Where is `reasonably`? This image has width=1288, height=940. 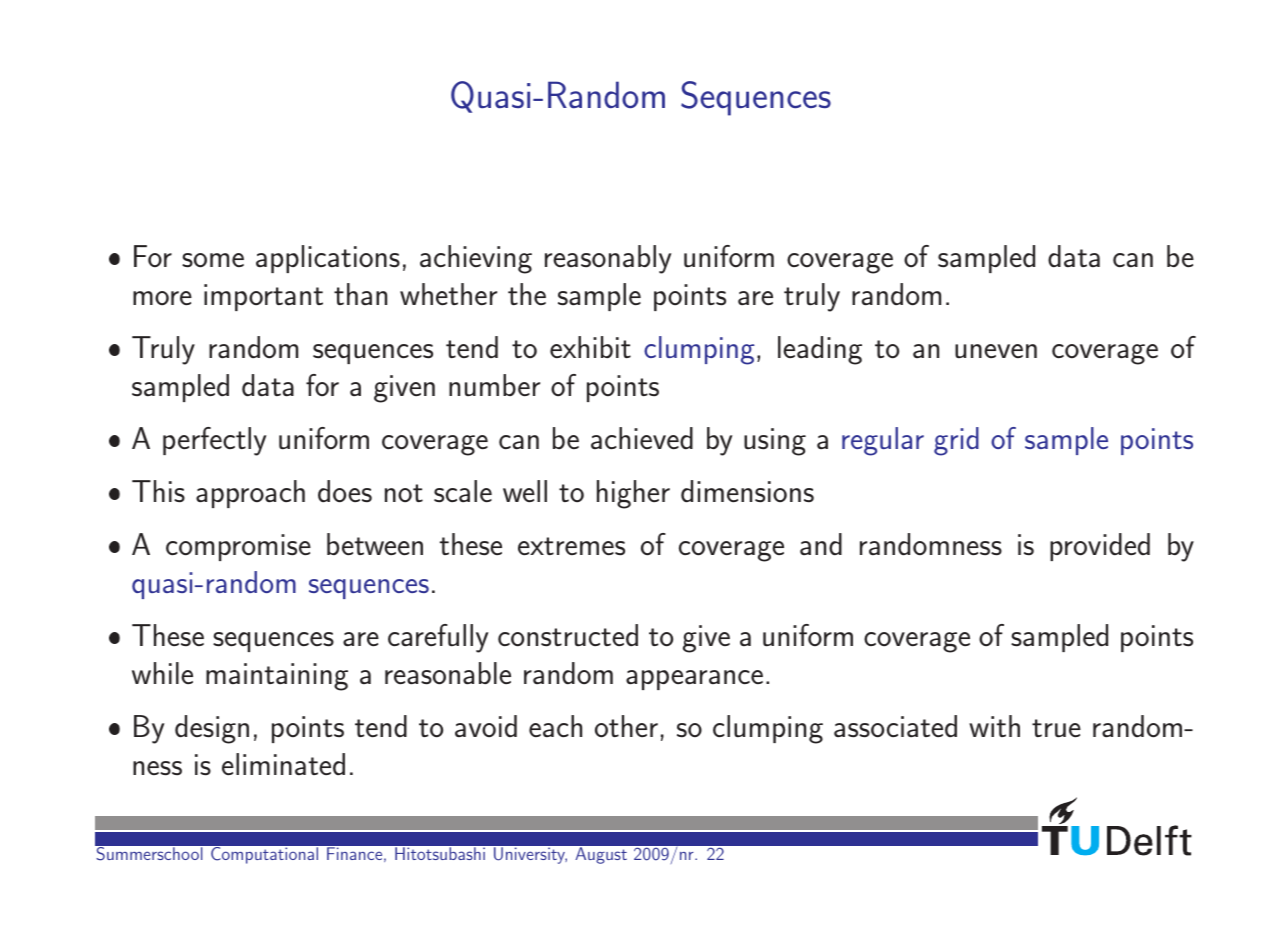 reasonably is located at coordinates (608, 259).
